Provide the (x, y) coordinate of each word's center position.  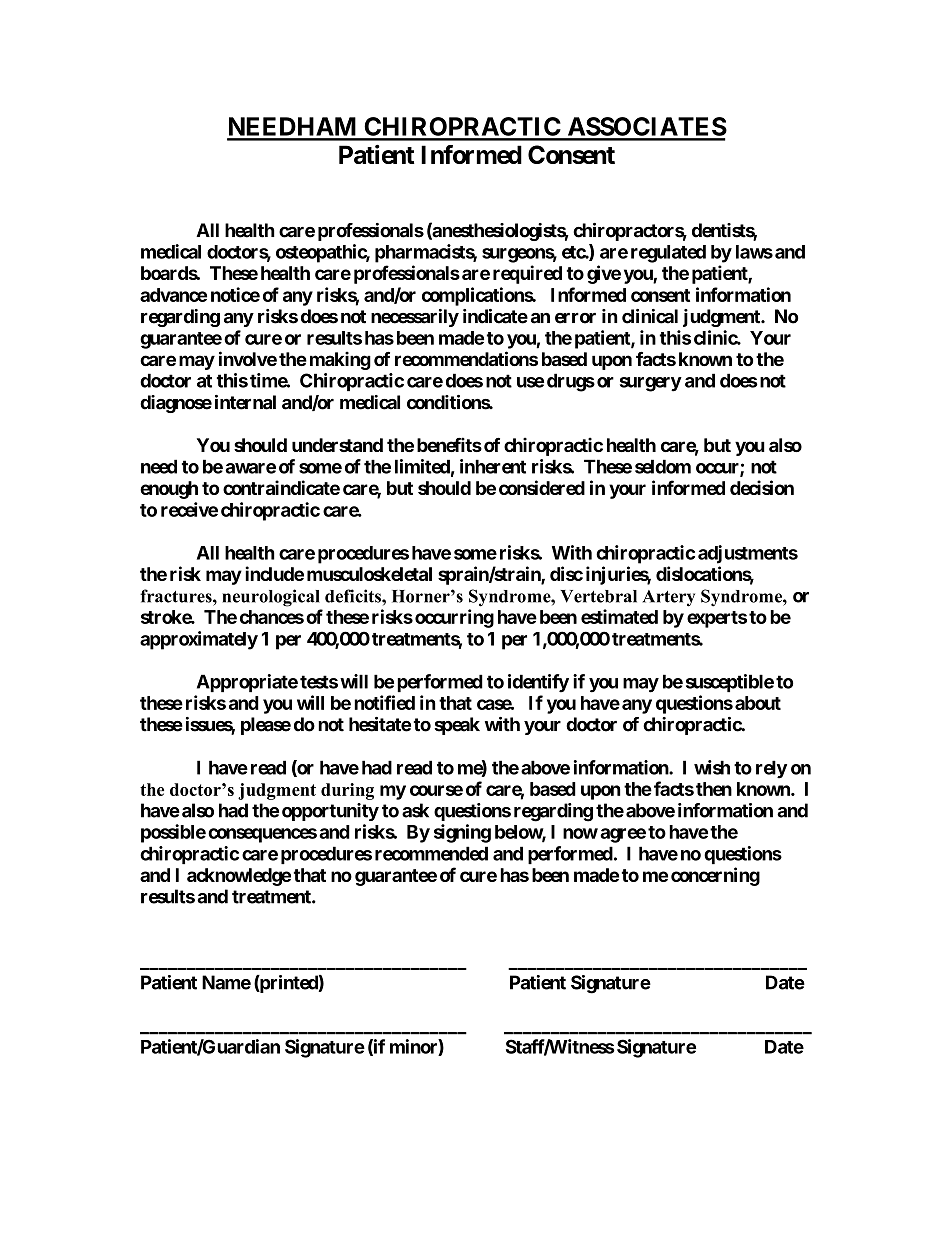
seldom (663, 466)
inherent (493, 466)
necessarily (415, 318)
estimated (619, 616)
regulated (668, 254)
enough (169, 490)
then (714, 789)
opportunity (330, 812)
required (527, 274)
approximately (199, 640)
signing (462, 833)
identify (538, 683)
